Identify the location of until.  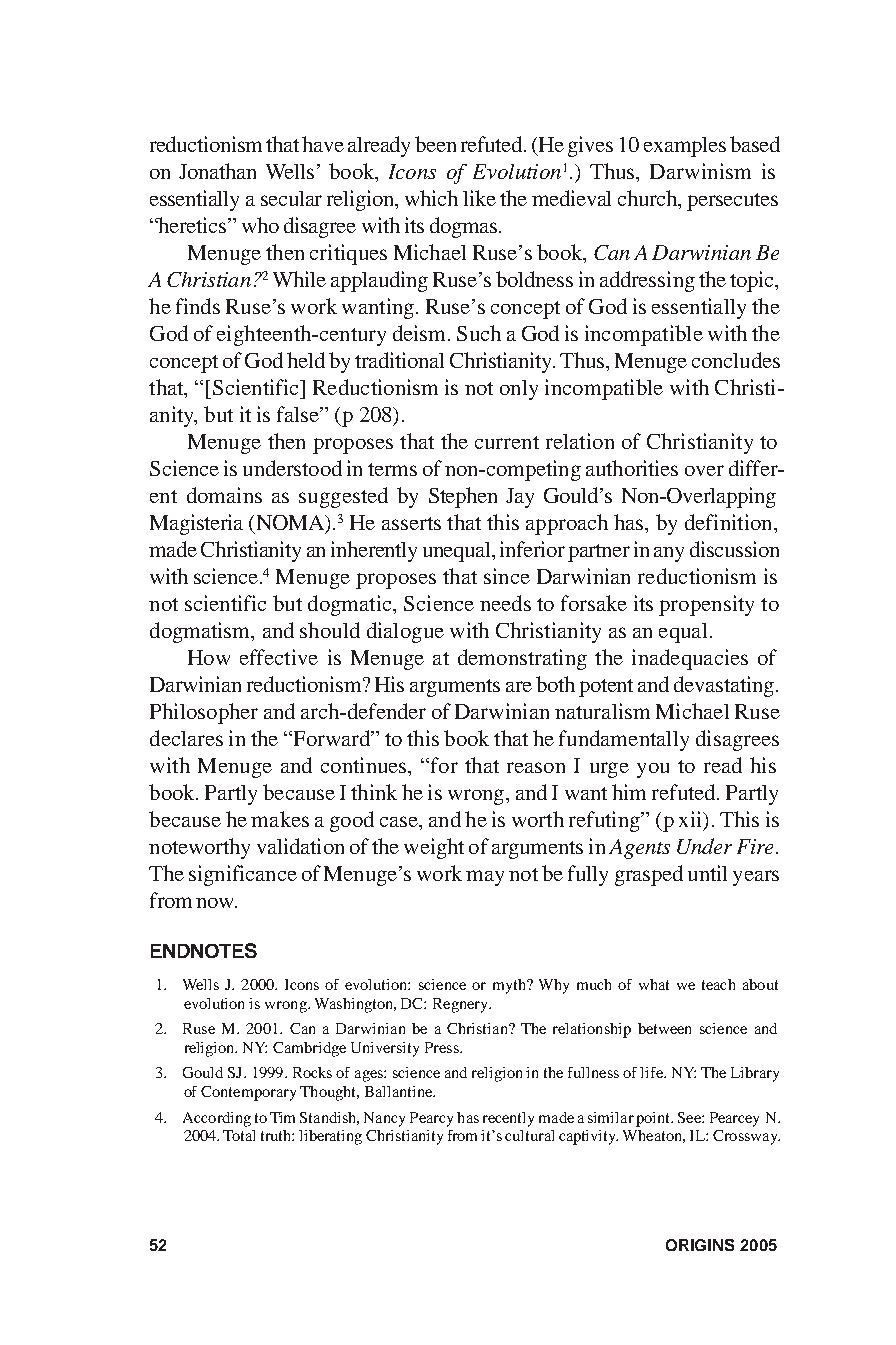
(707, 873).
